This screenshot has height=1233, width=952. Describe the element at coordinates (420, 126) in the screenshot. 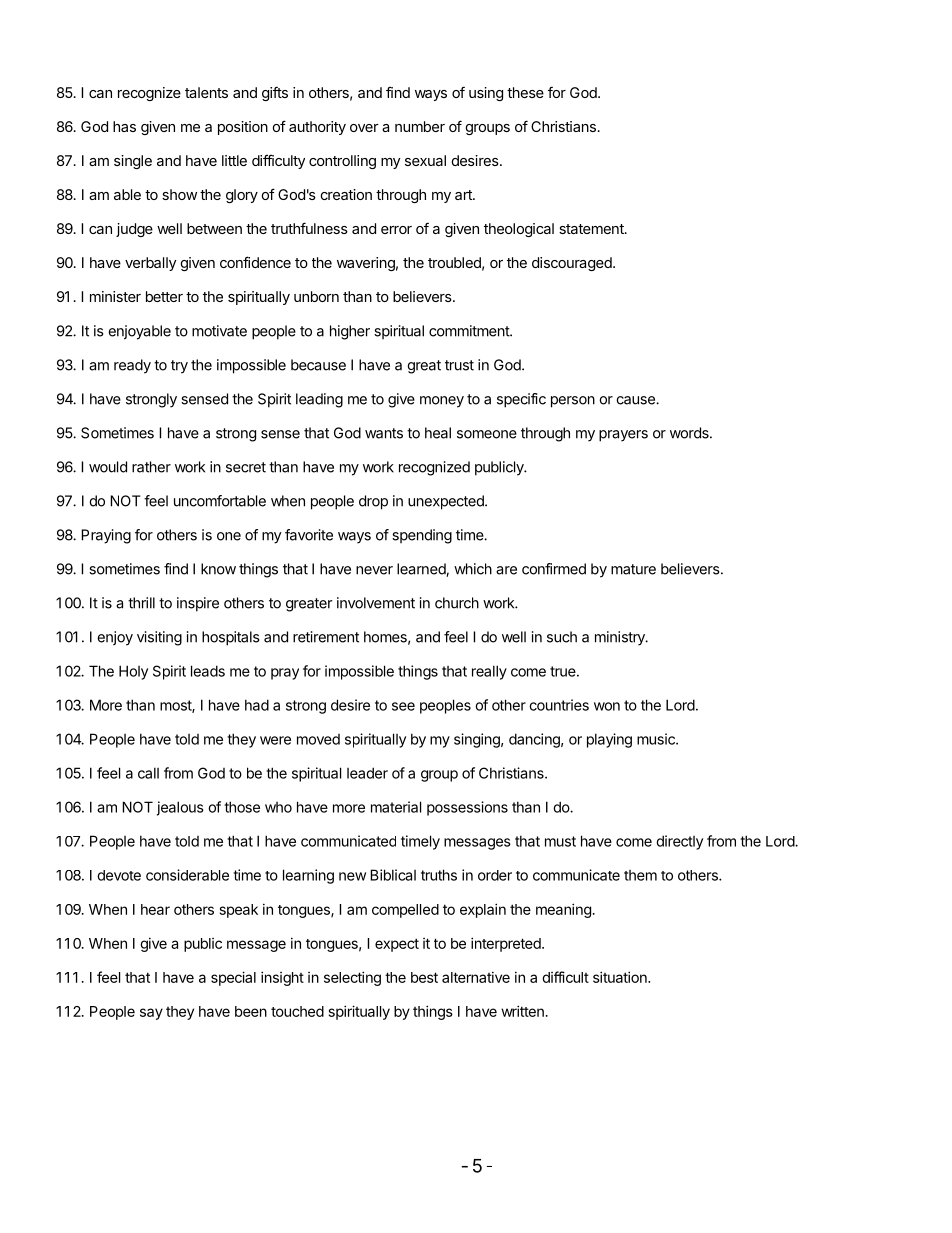

I see `number` at that location.
